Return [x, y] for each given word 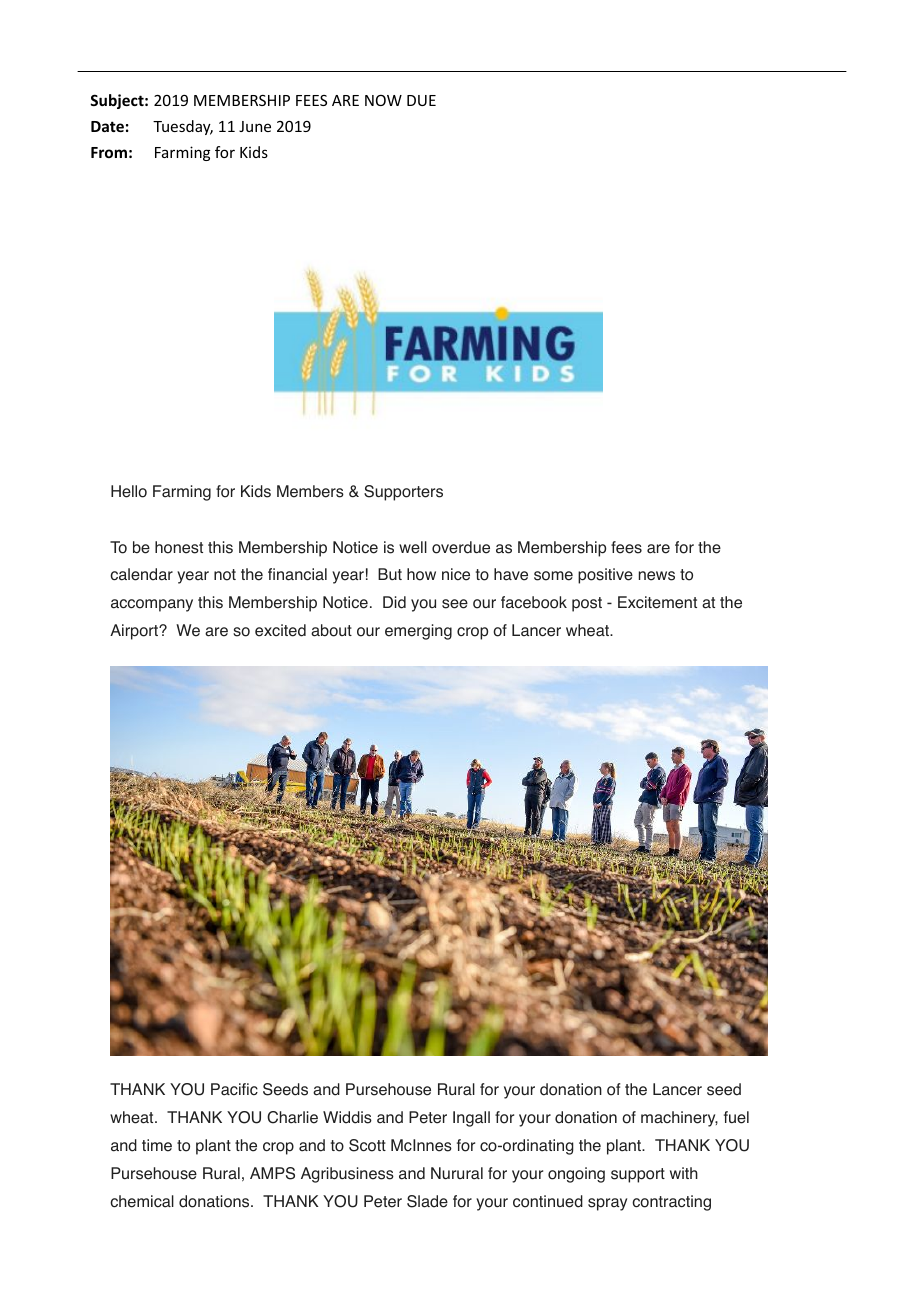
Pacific [234, 1089]
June [255, 126]
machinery [679, 1119]
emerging [418, 632]
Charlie [292, 1117]
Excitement [657, 602]
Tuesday [183, 127]
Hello [129, 491]
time [157, 1145]
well [413, 547]
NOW [383, 100]
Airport [135, 632]
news [657, 576]
